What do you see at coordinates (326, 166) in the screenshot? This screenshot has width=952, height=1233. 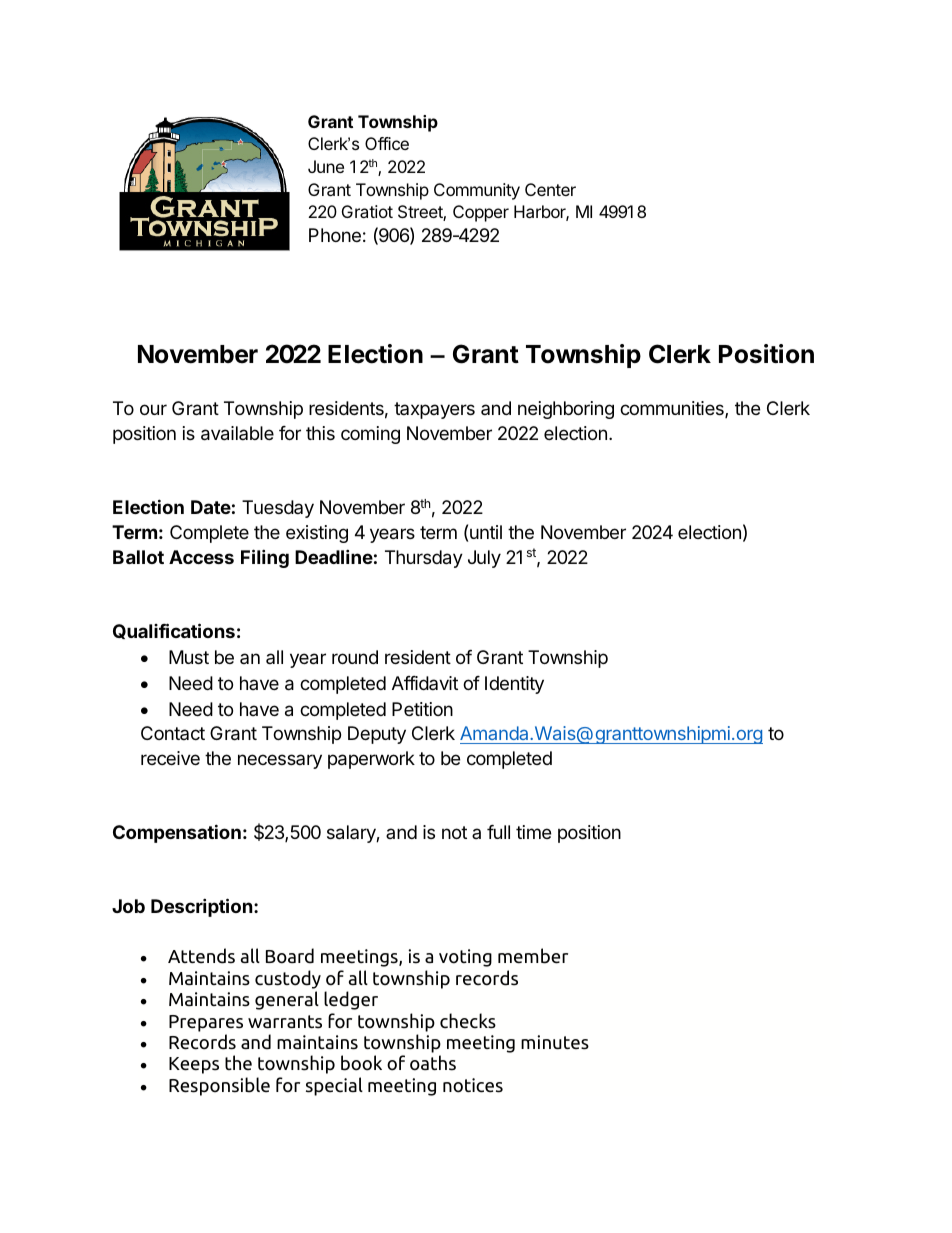 I see `June` at bounding box center [326, 166].
